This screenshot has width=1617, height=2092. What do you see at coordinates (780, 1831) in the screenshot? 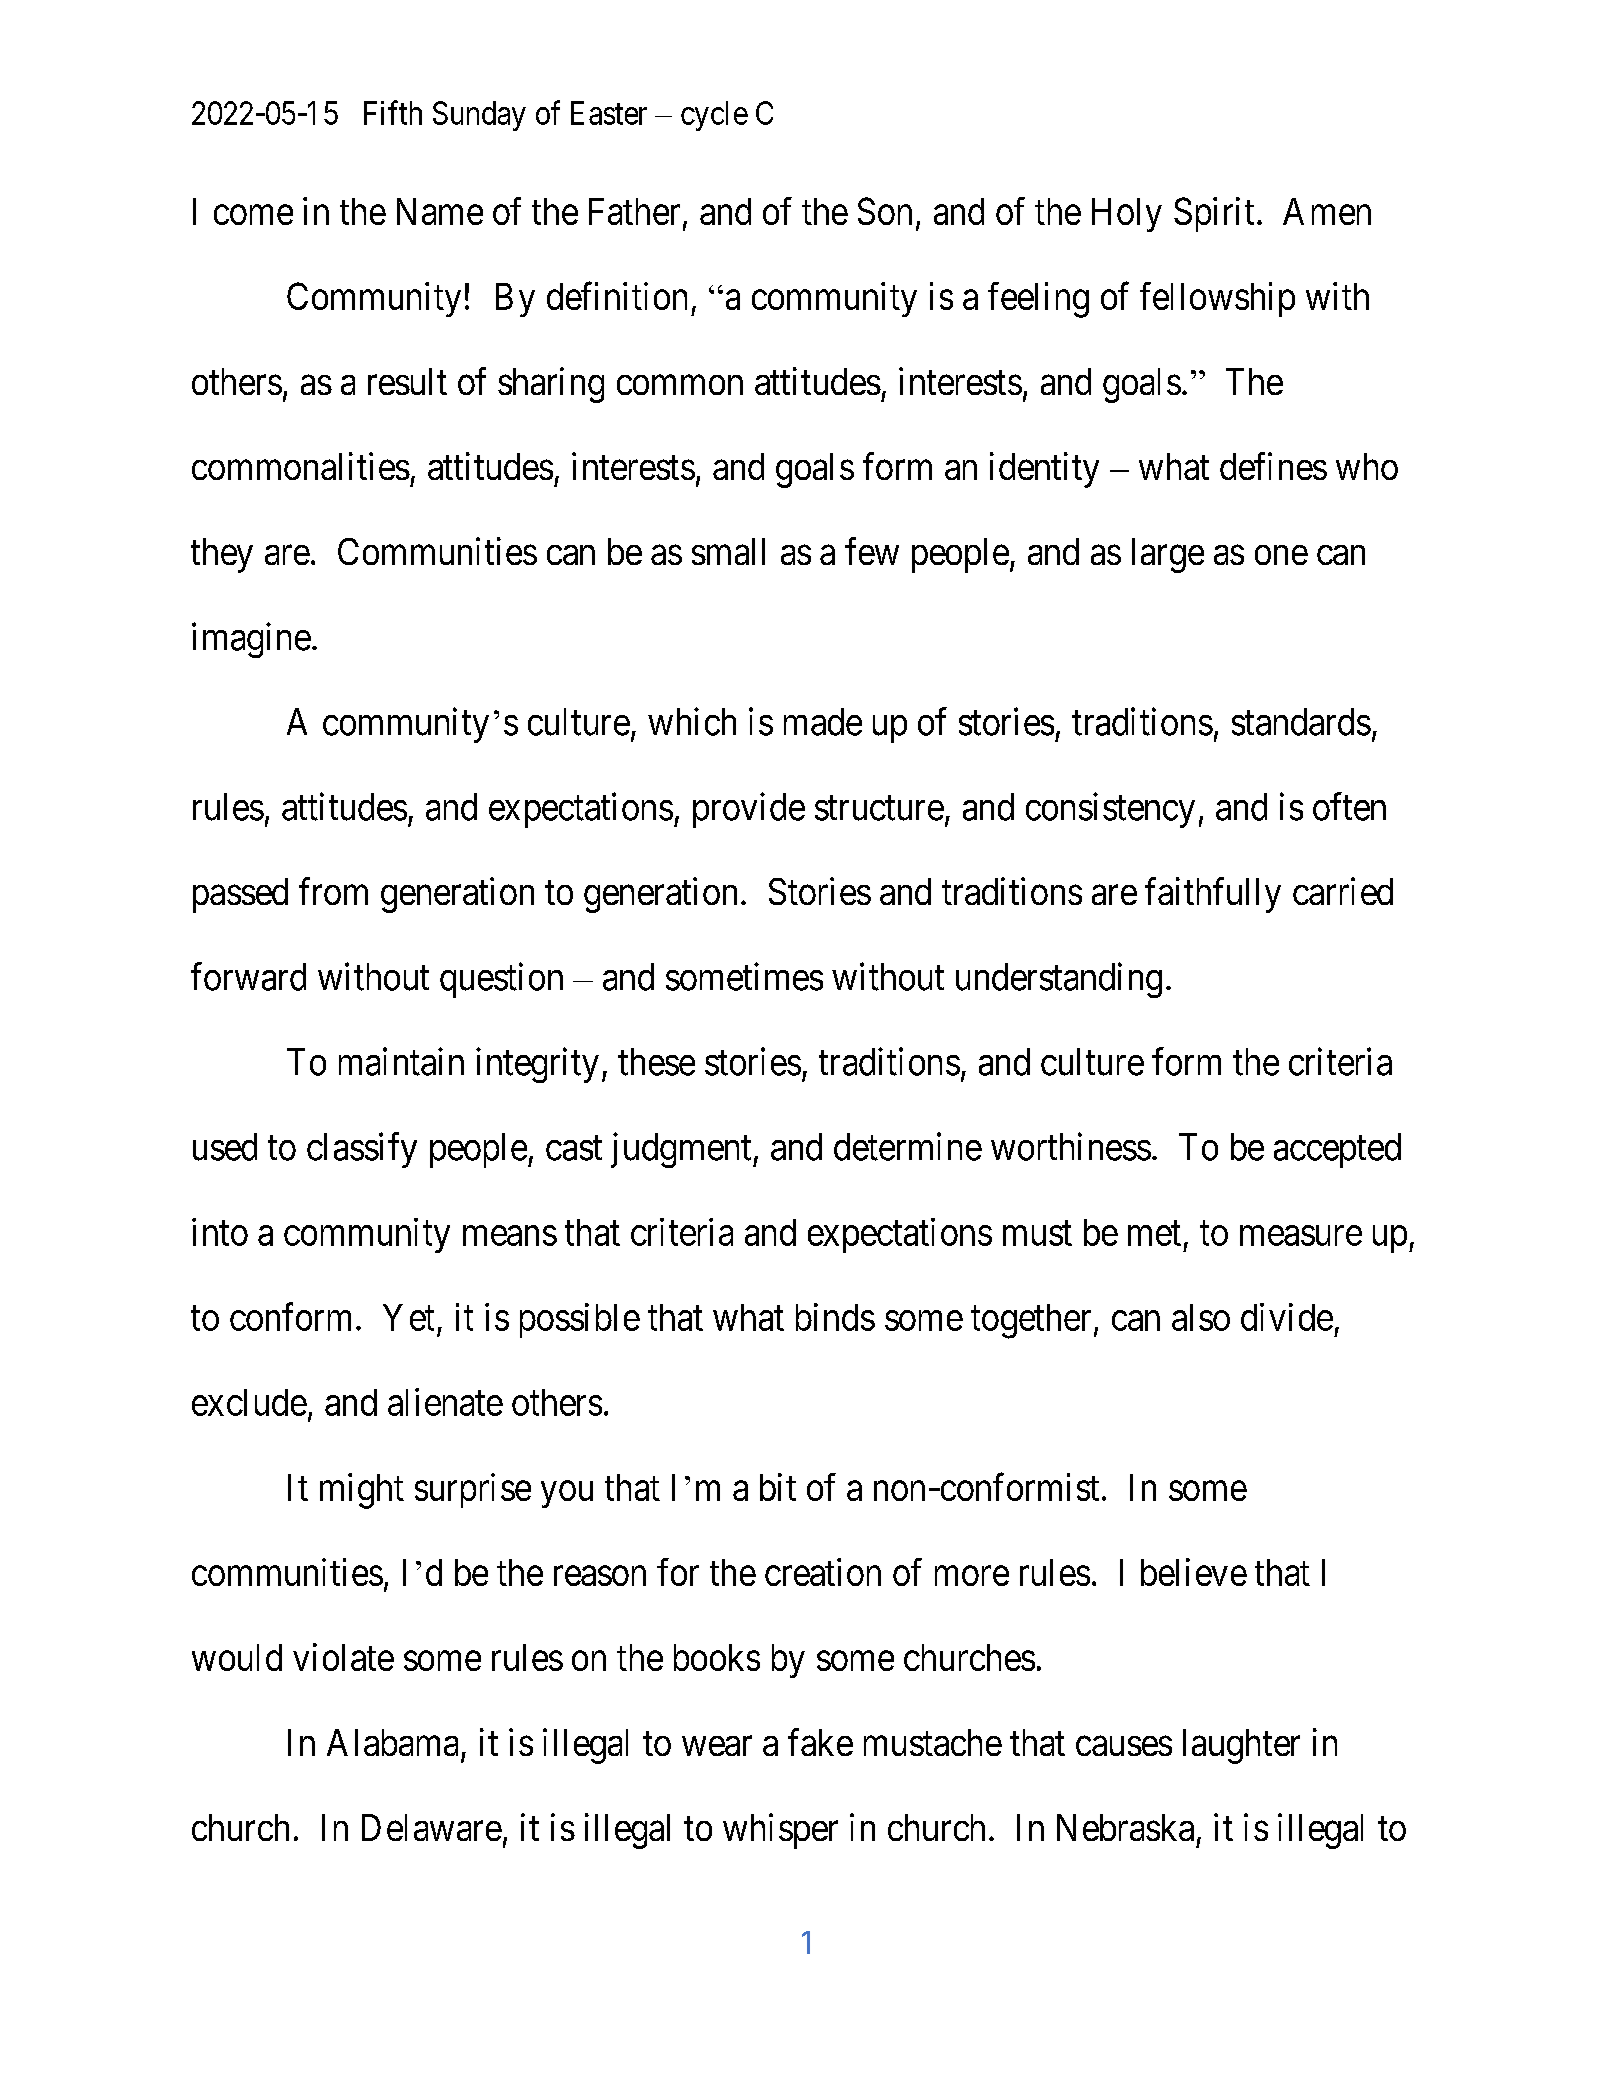
I see `whisper` at bounding box center [780, 1831].
